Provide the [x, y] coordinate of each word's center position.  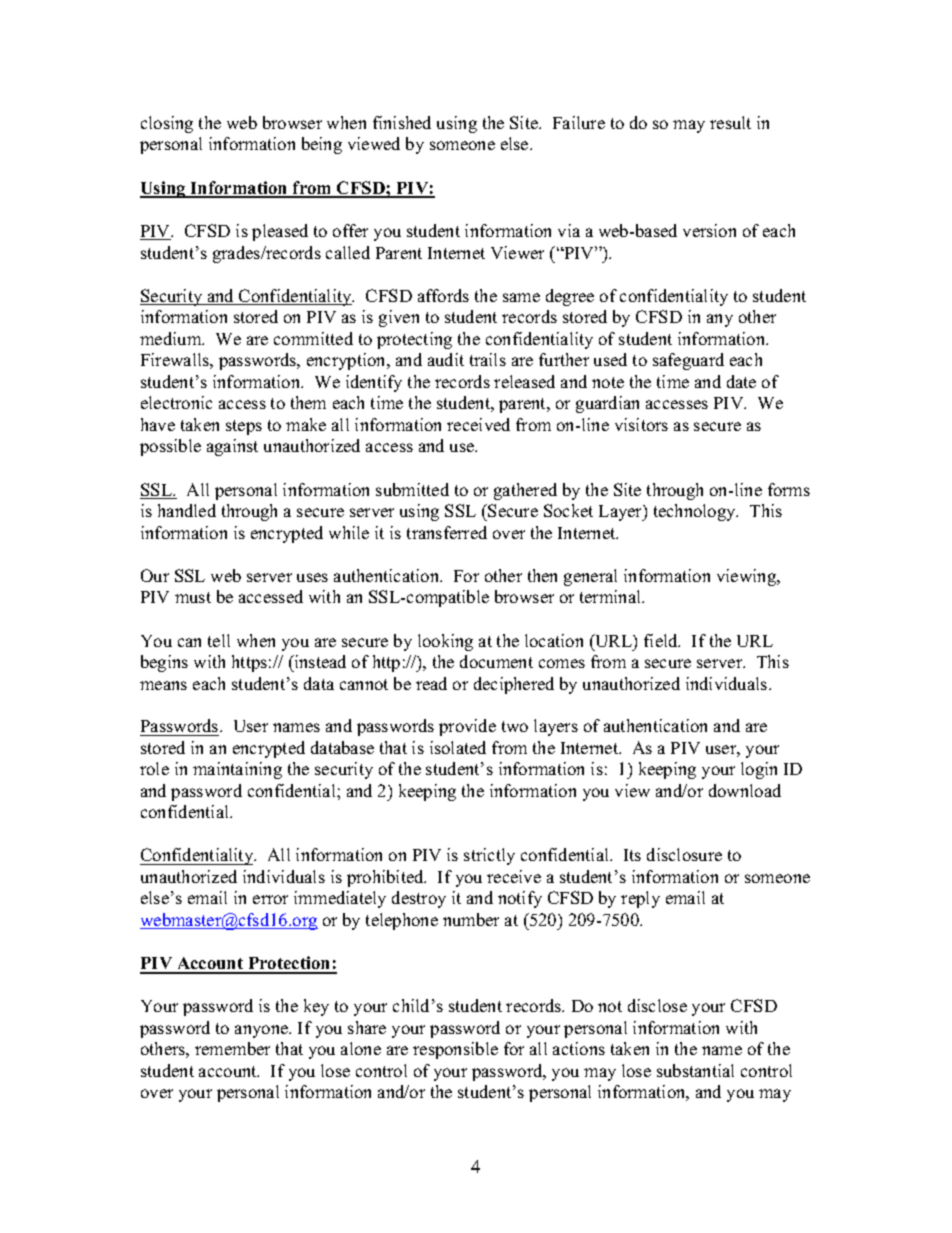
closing [167, 124]
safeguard [688, 361]
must [193, 597]
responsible [455, 1050]
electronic [176, 402]
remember [232, 1048]
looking [445, 642]
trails [488, 359]
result [730, 122]
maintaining [237, 770]
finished [402, 122]
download [745, 790]
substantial [695, 1070]
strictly [489, 856]
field [662, 640]
